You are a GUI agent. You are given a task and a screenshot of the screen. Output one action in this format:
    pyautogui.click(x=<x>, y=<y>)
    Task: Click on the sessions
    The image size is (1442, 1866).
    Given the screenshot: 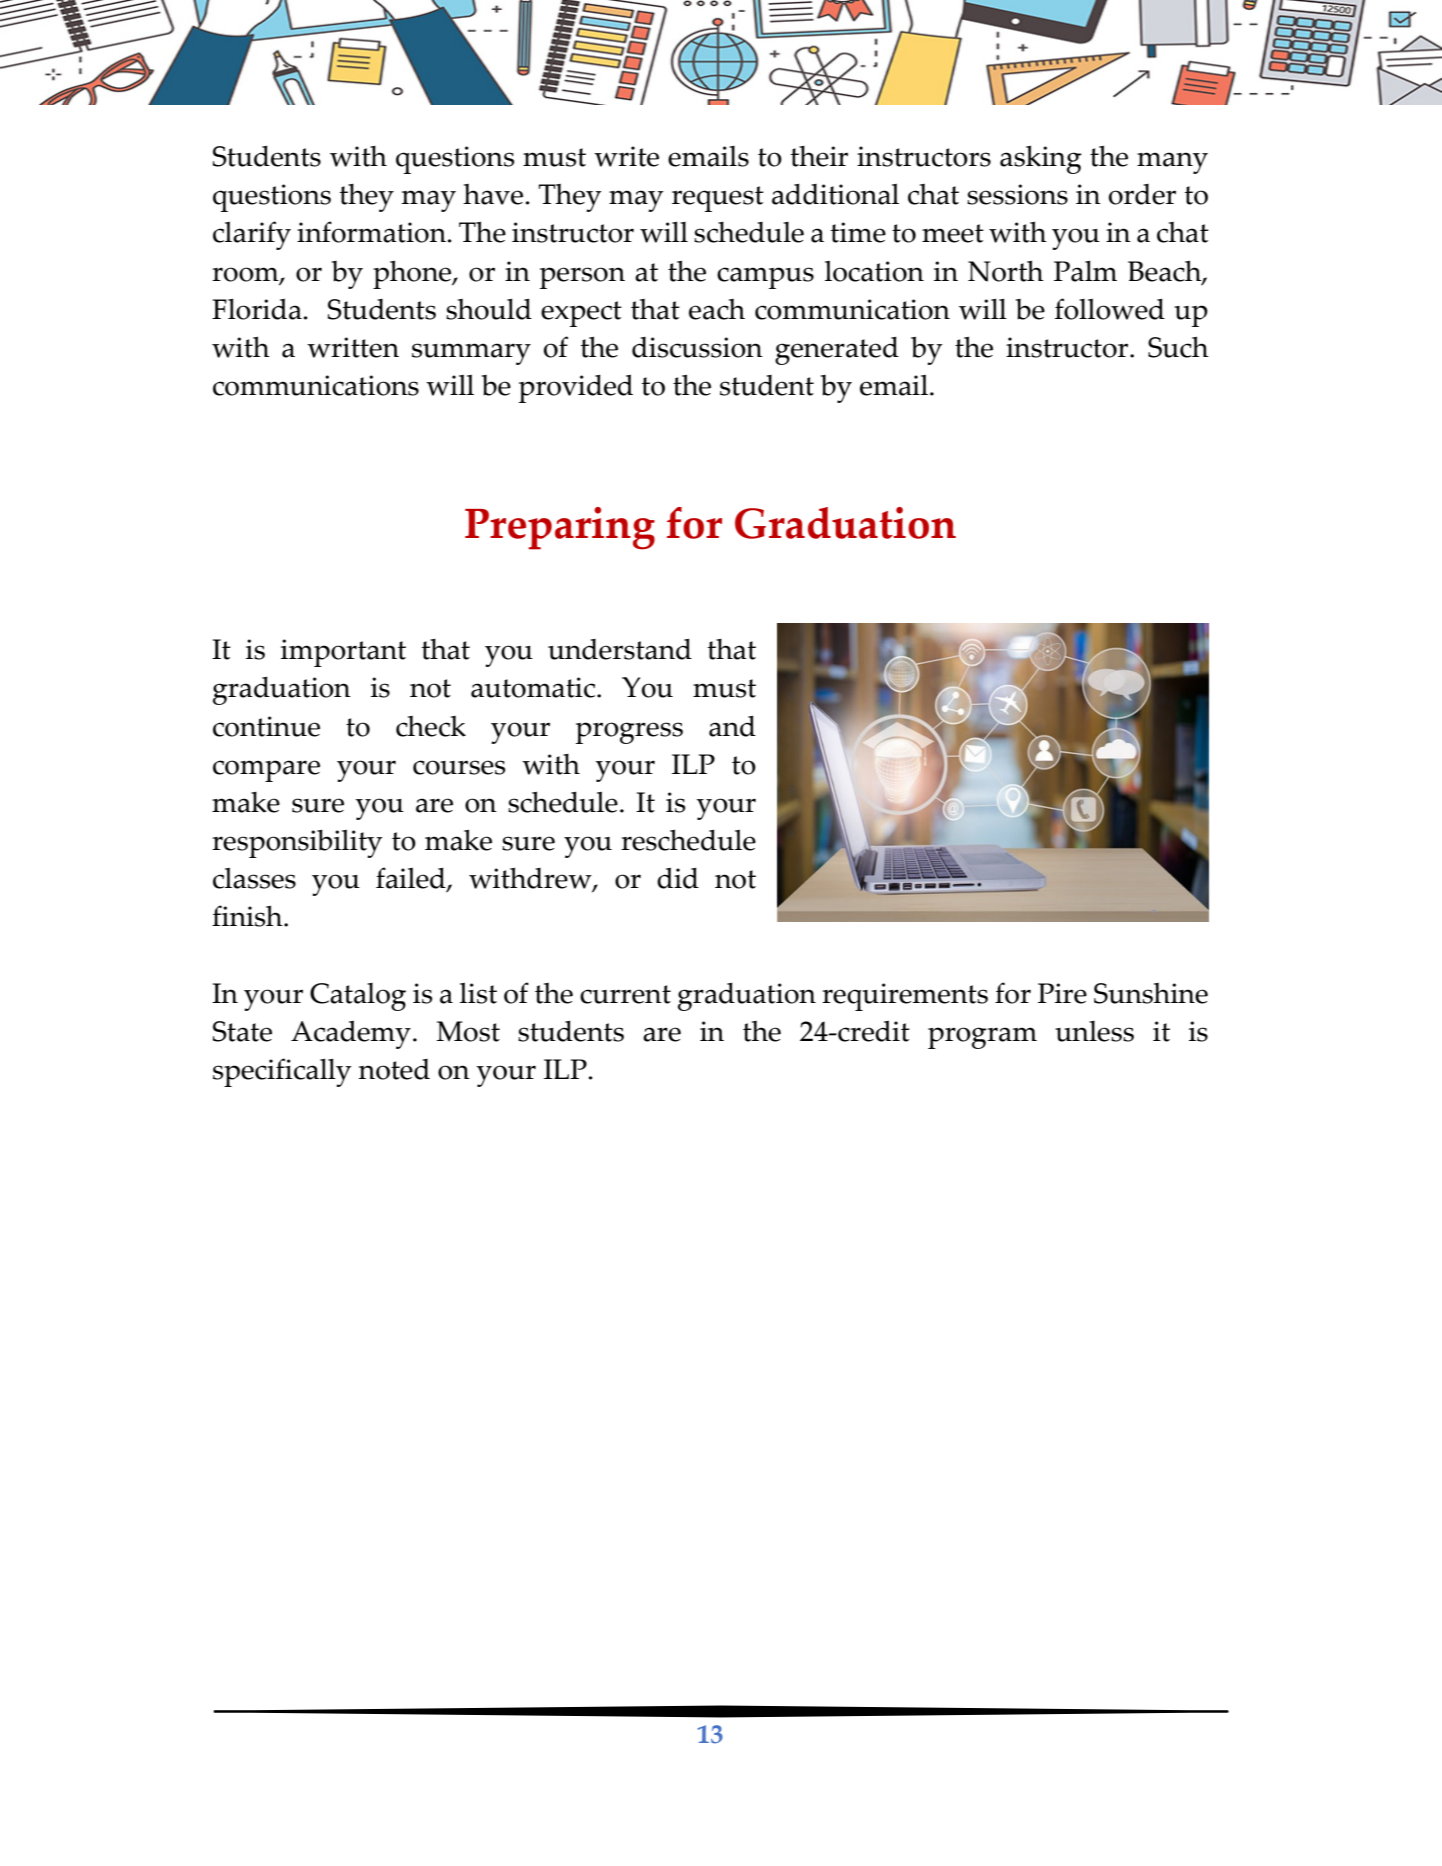 What is the action you would take?
    pyautogui.click(x=1017, y=194)
